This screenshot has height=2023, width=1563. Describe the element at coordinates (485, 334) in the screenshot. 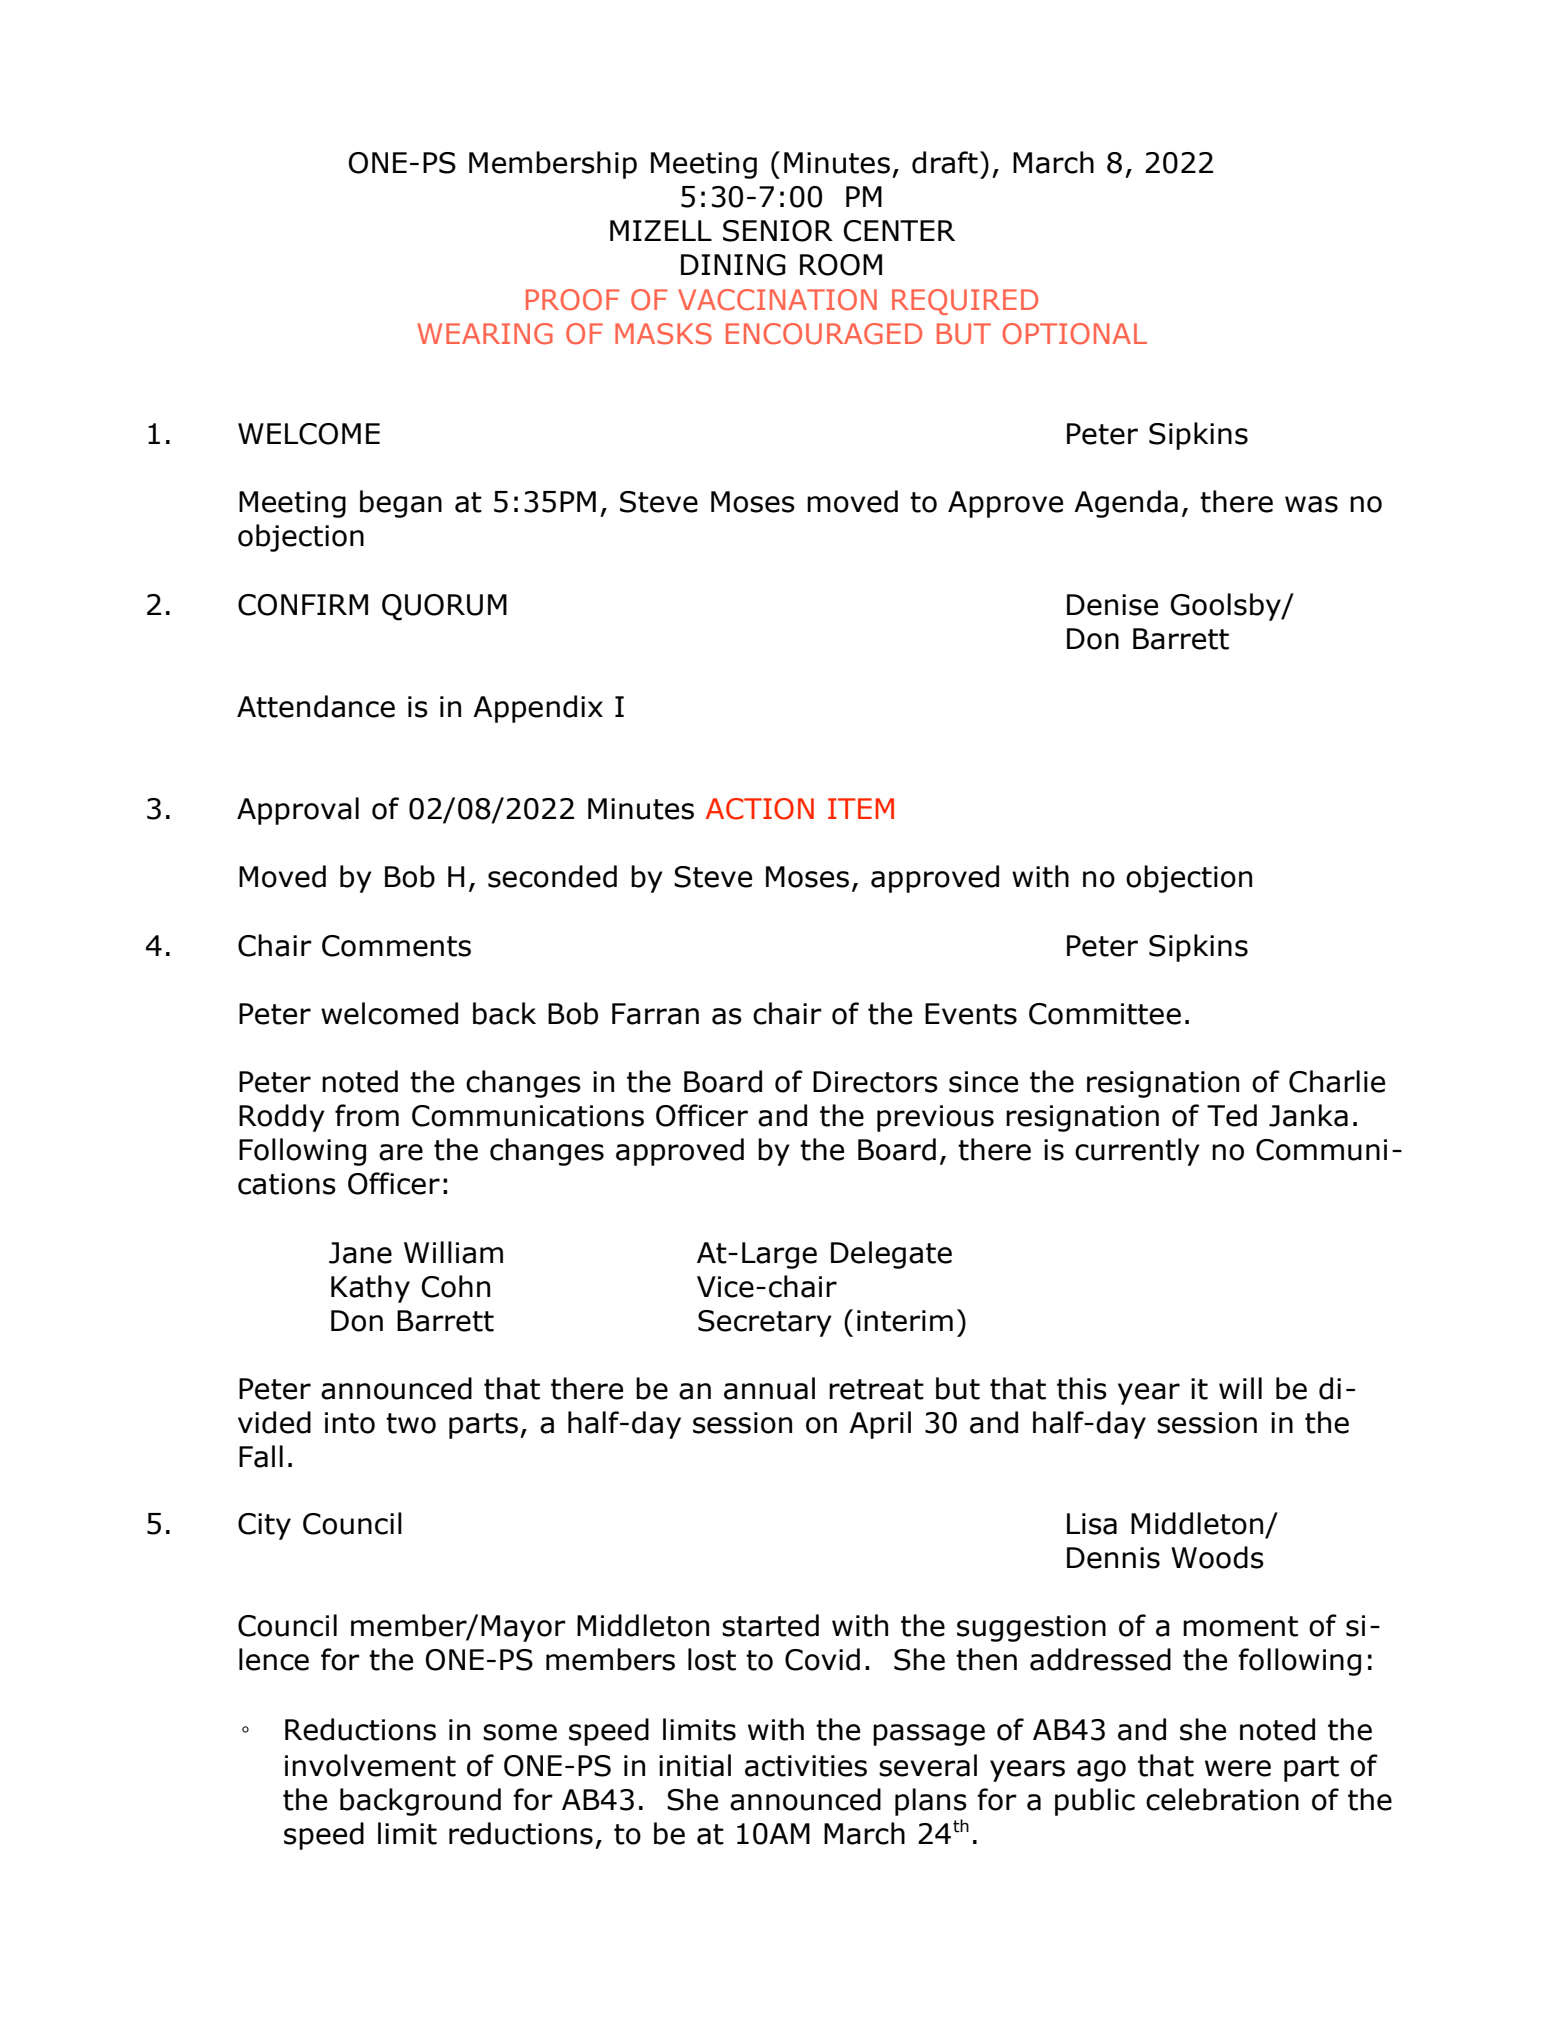

I see `WEARING` at that location.
